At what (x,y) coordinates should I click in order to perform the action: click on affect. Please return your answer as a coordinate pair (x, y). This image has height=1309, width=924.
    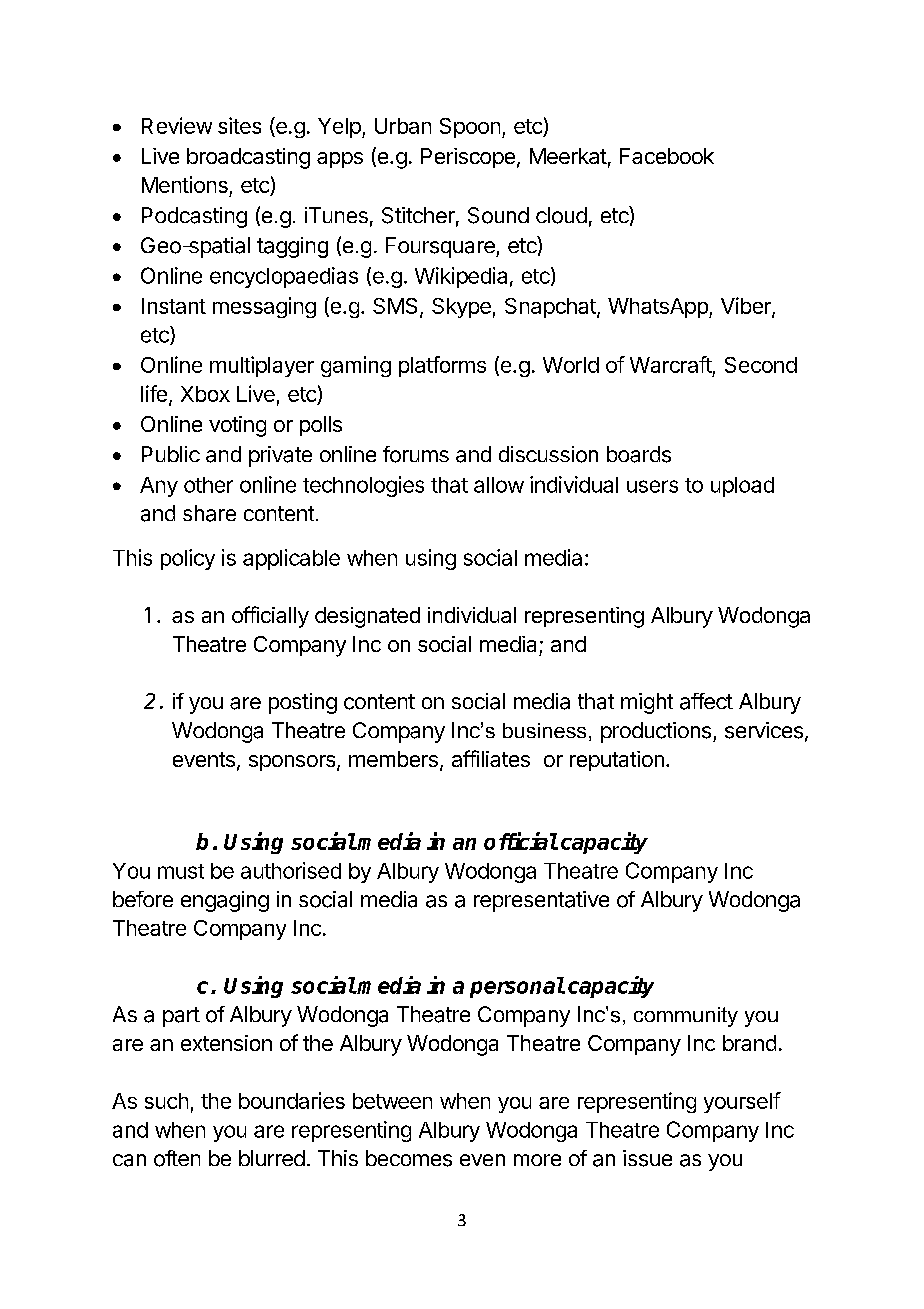
    Looking at the image, I should click on (706, 701).
